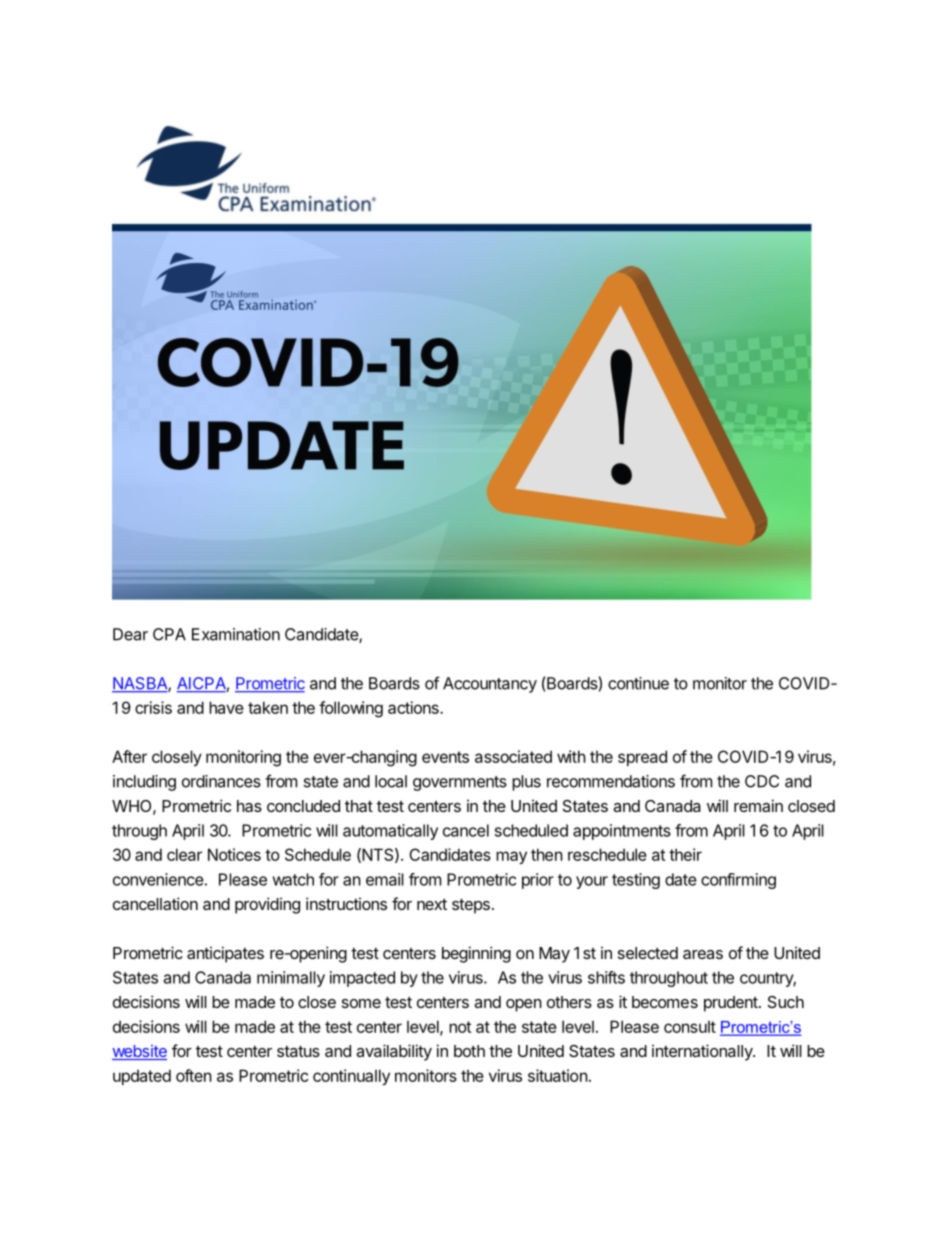 The height and width of the image is (1233, 952). Describe the element at coordinates (445, 757) in the image. I see `events` at that location.
